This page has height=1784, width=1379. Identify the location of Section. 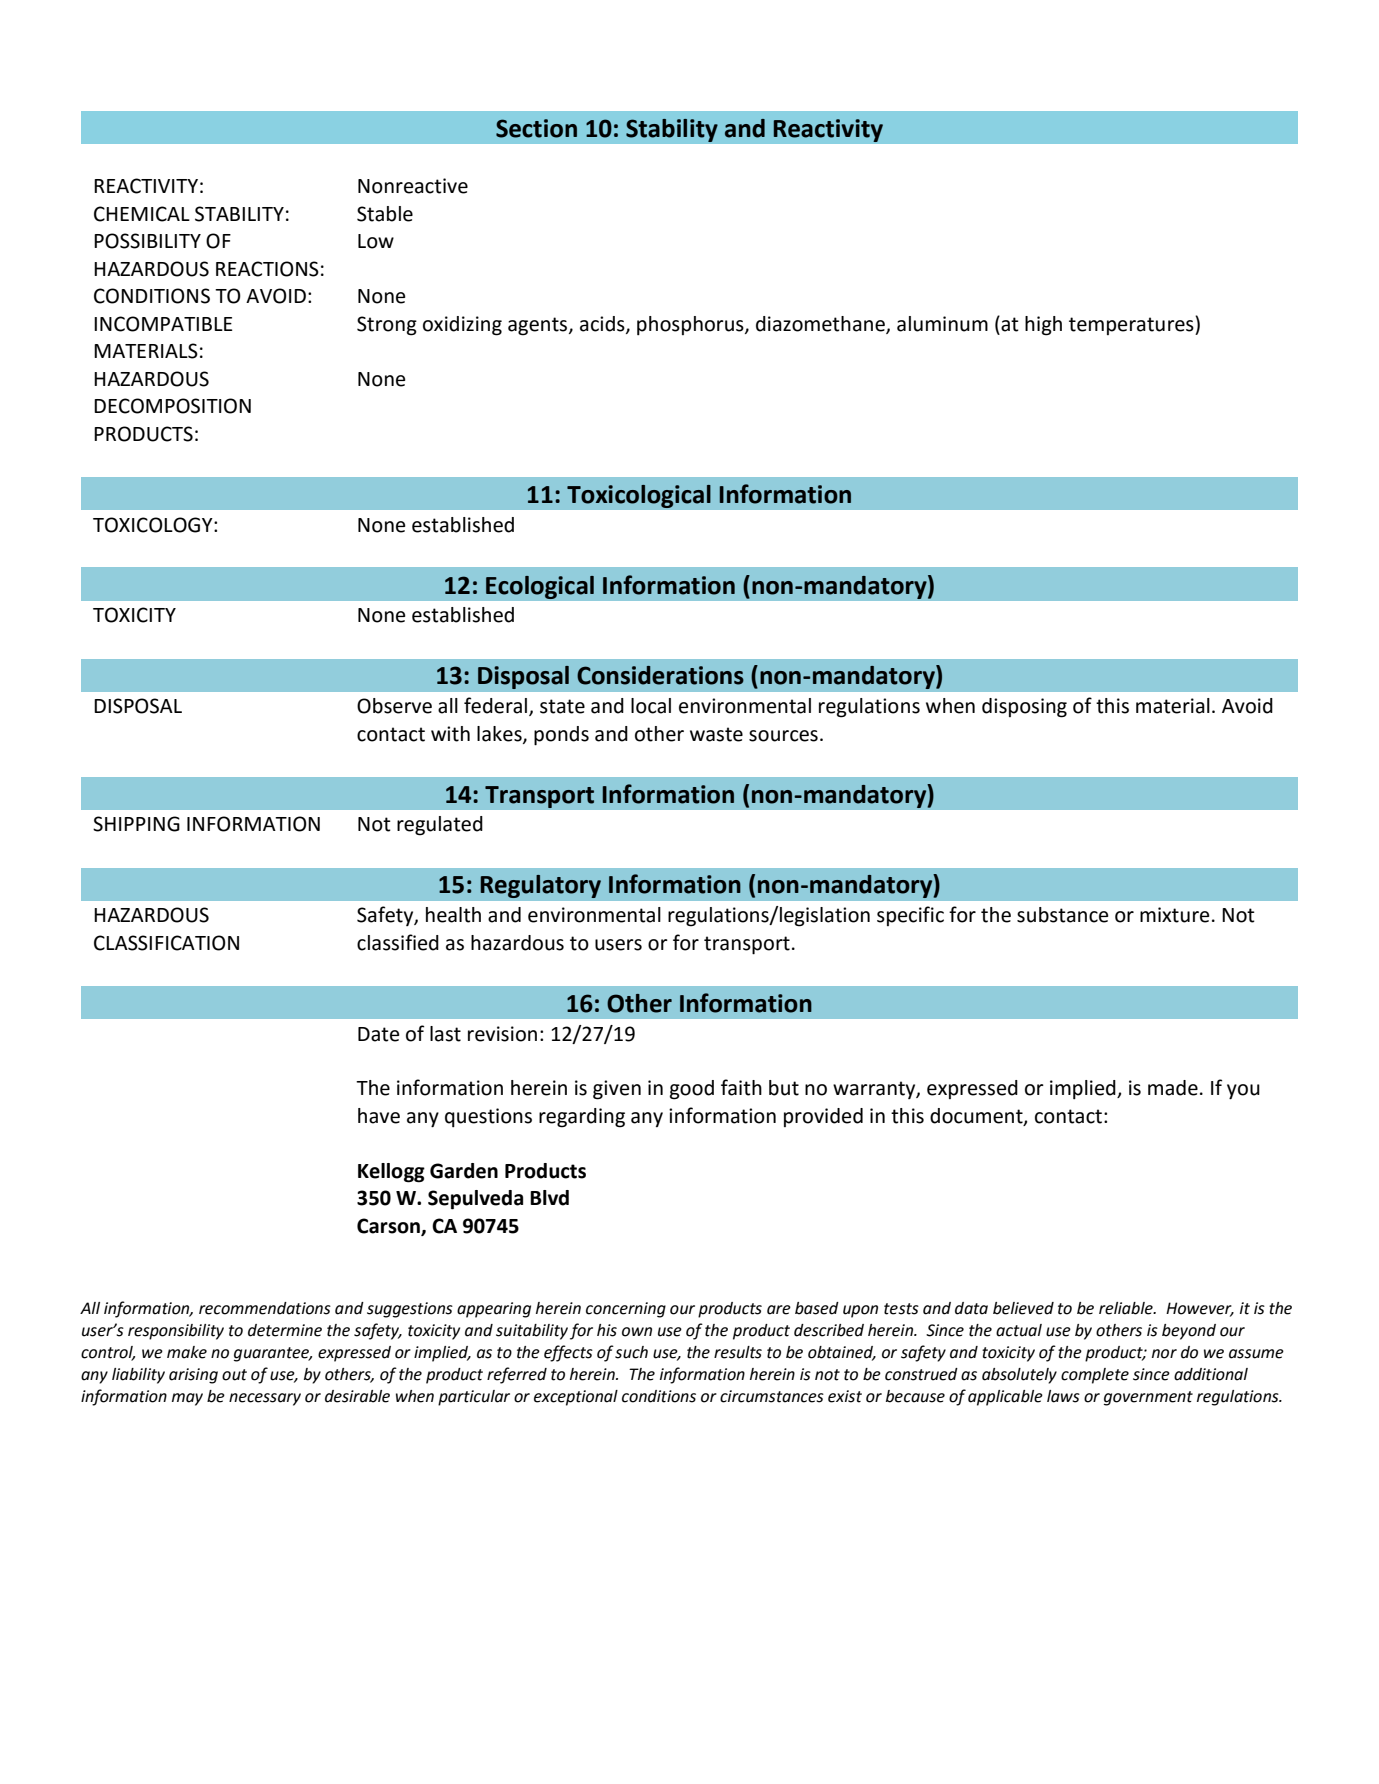
(536, 128).
